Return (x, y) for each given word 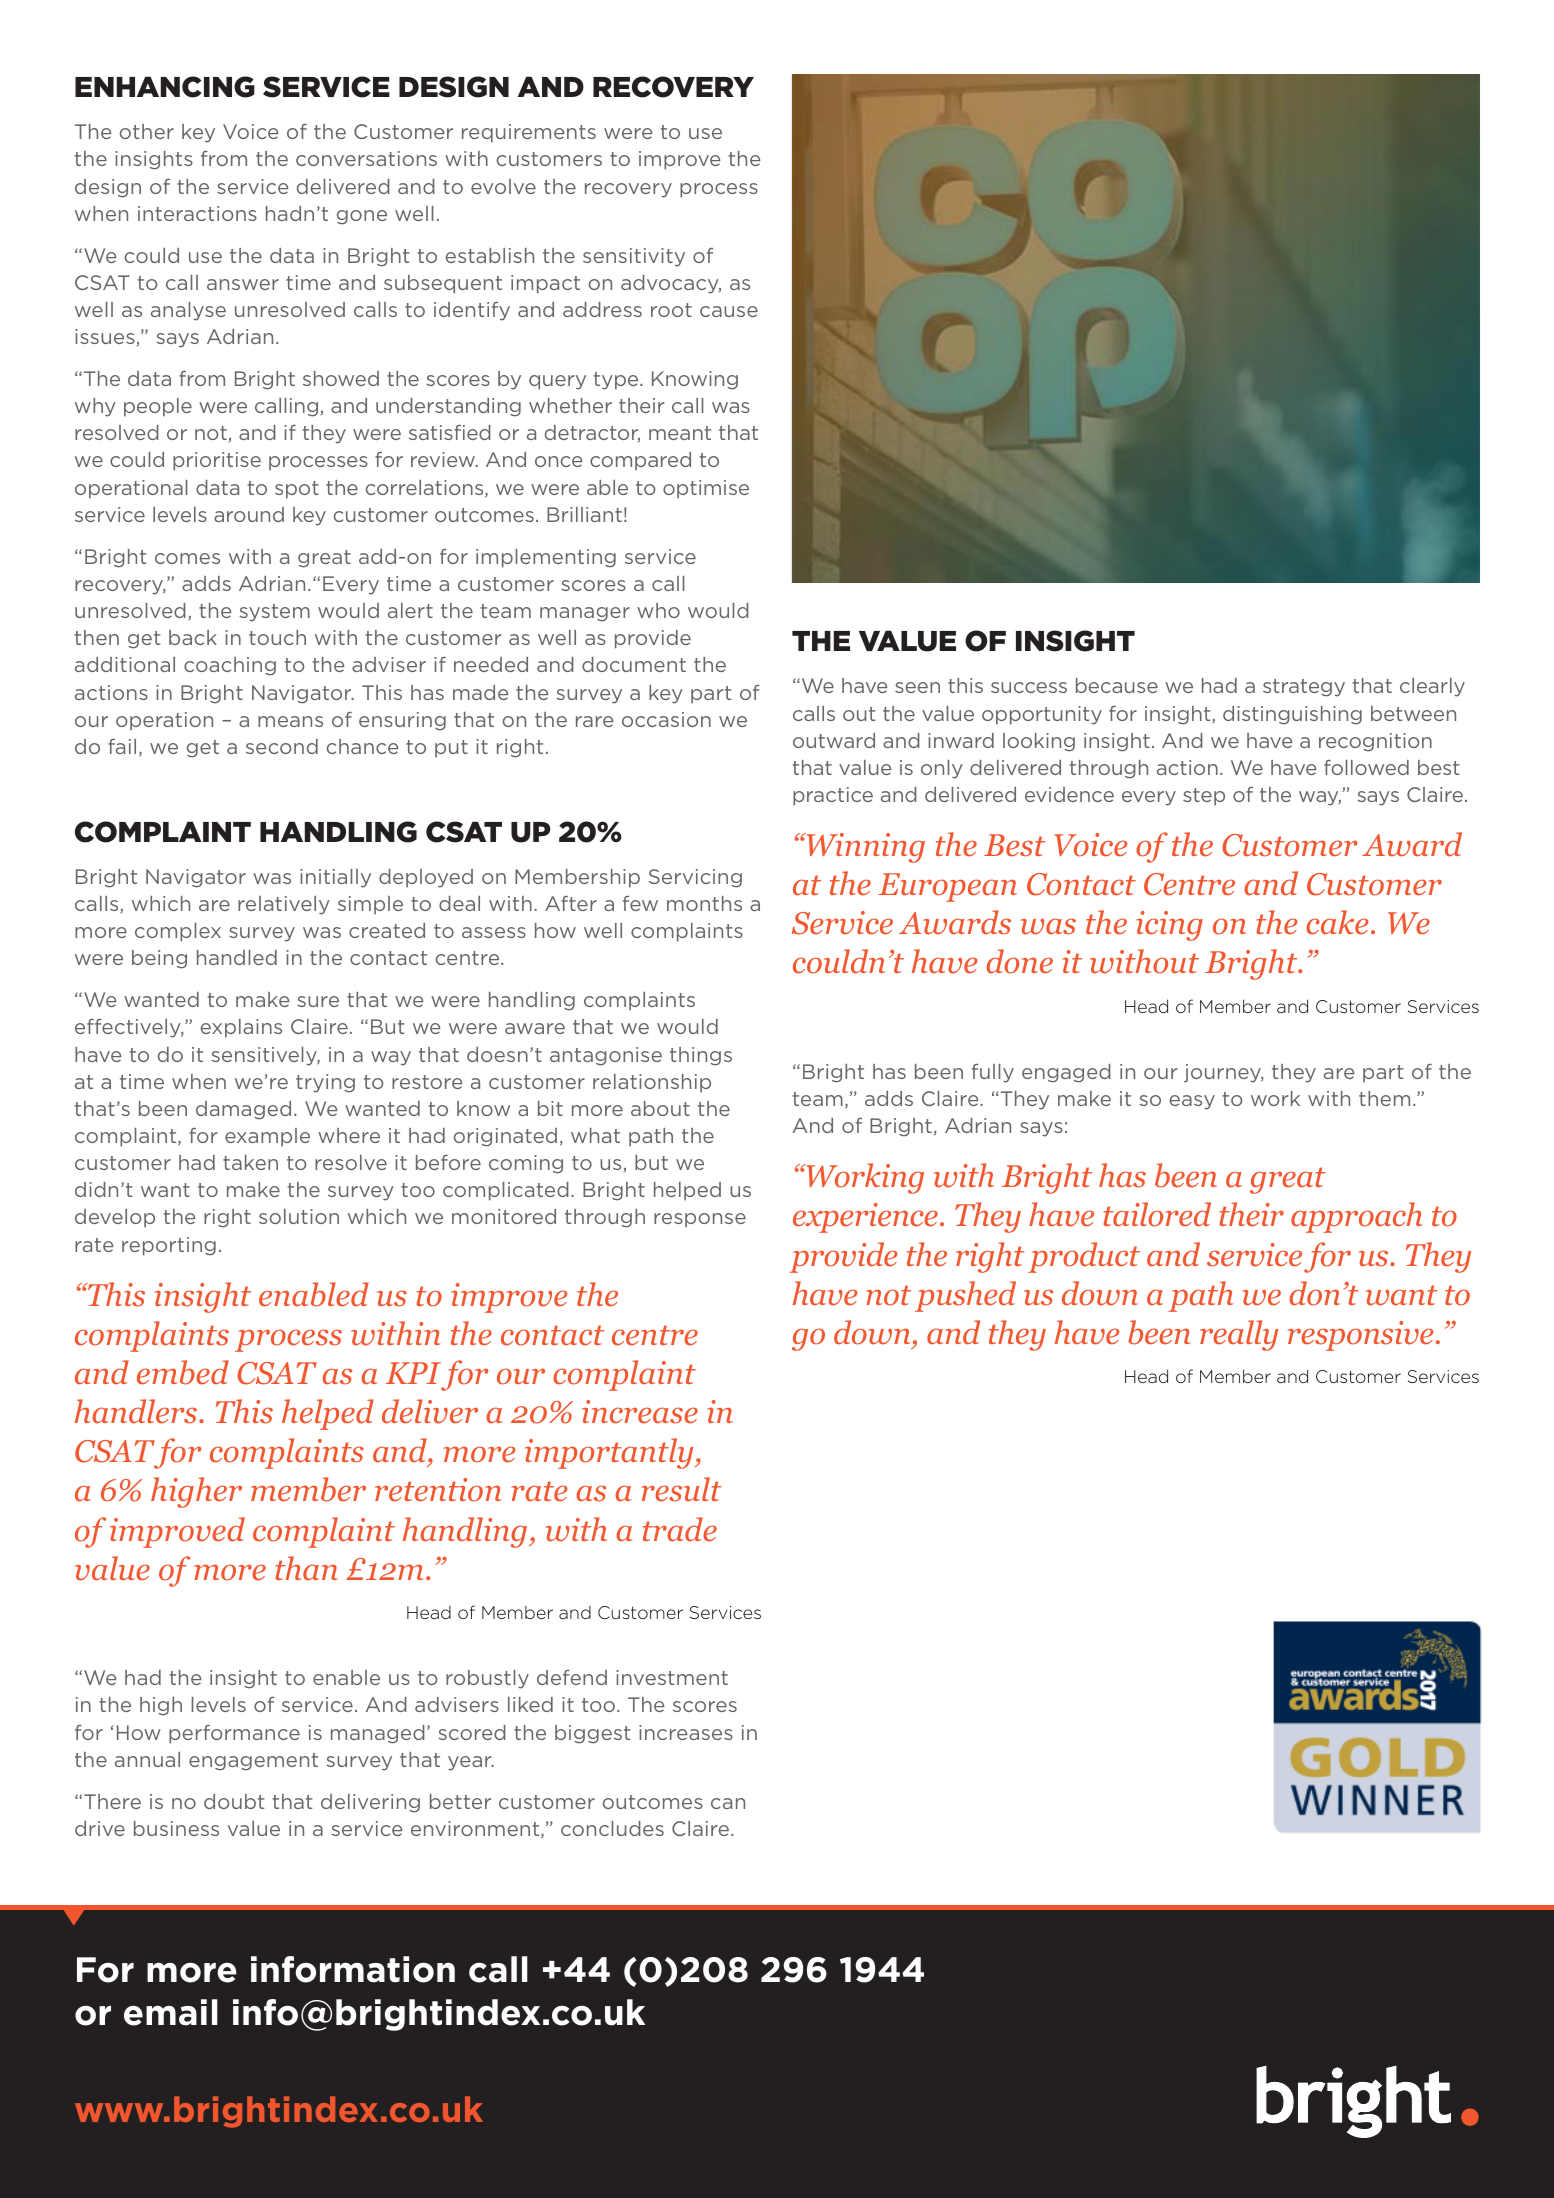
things (701, 1056)
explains (241, 1028)
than (306, 1568)
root (671, 310)
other (146, 131)
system (274, 613)
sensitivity (634, 257)
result (681, 1489)
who (658, 610)
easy (1192, 1102)
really (1239, 1335)
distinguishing (1292, 715)
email (171, 2012)
